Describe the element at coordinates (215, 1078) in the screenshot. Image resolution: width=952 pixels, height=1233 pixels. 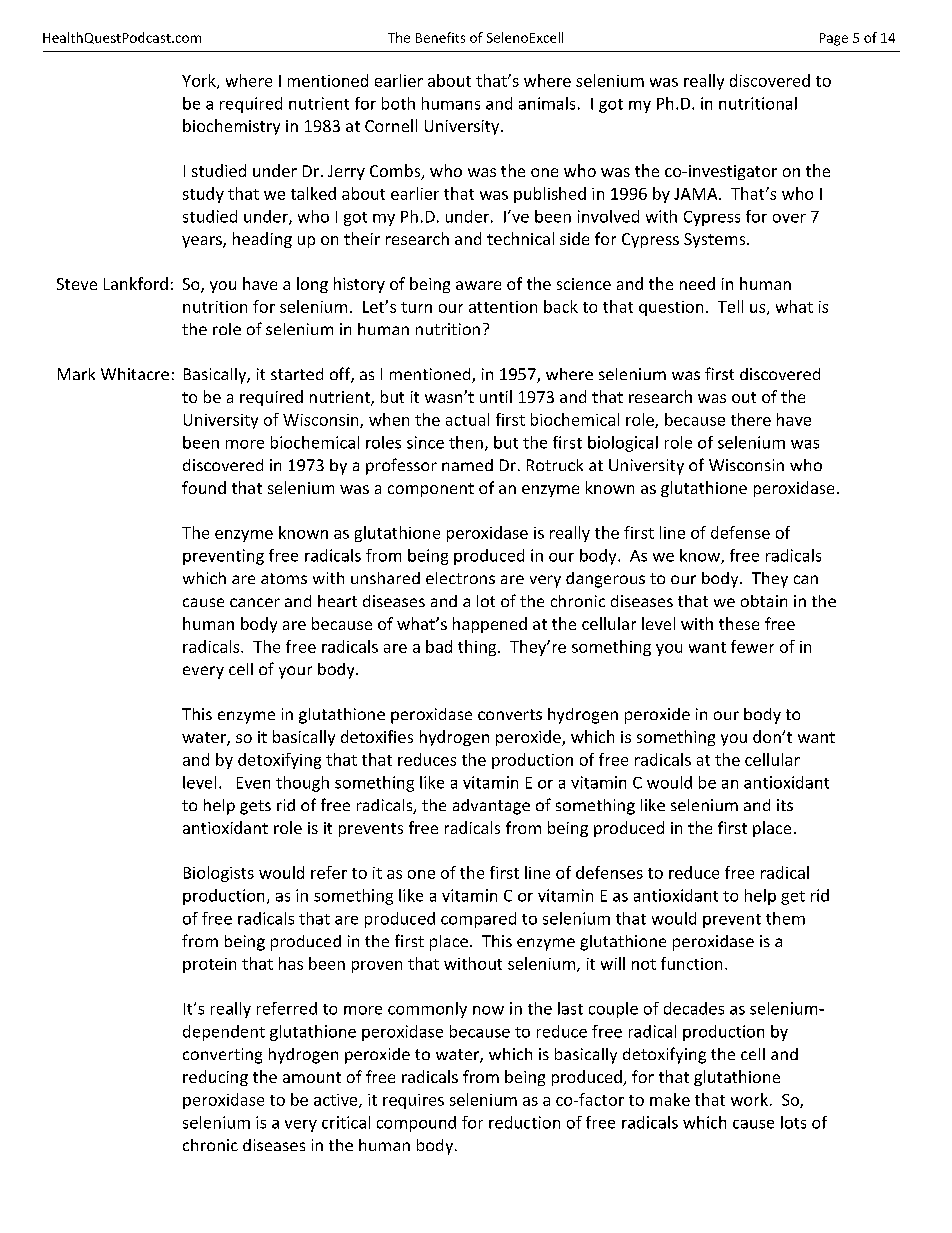
I see `reducing` at that location.
